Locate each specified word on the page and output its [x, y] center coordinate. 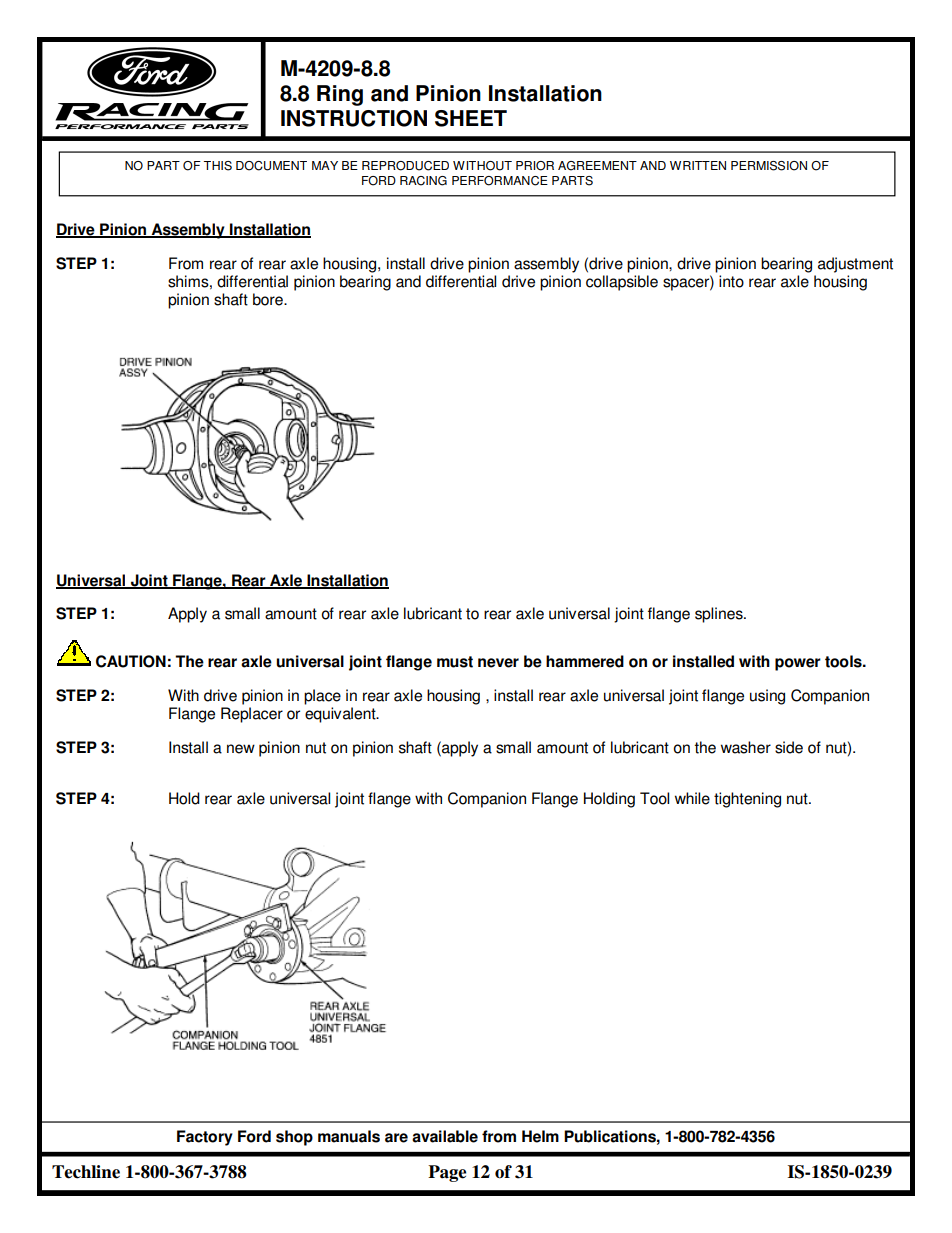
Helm [540, 1136]
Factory [205, 1138]
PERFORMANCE [500, 181]
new [241, 749]
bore [269, 299]
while [692, 798]
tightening [747, 800]
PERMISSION [769, 166]
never [498, 663]
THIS [218, 166]
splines [720, 615]
